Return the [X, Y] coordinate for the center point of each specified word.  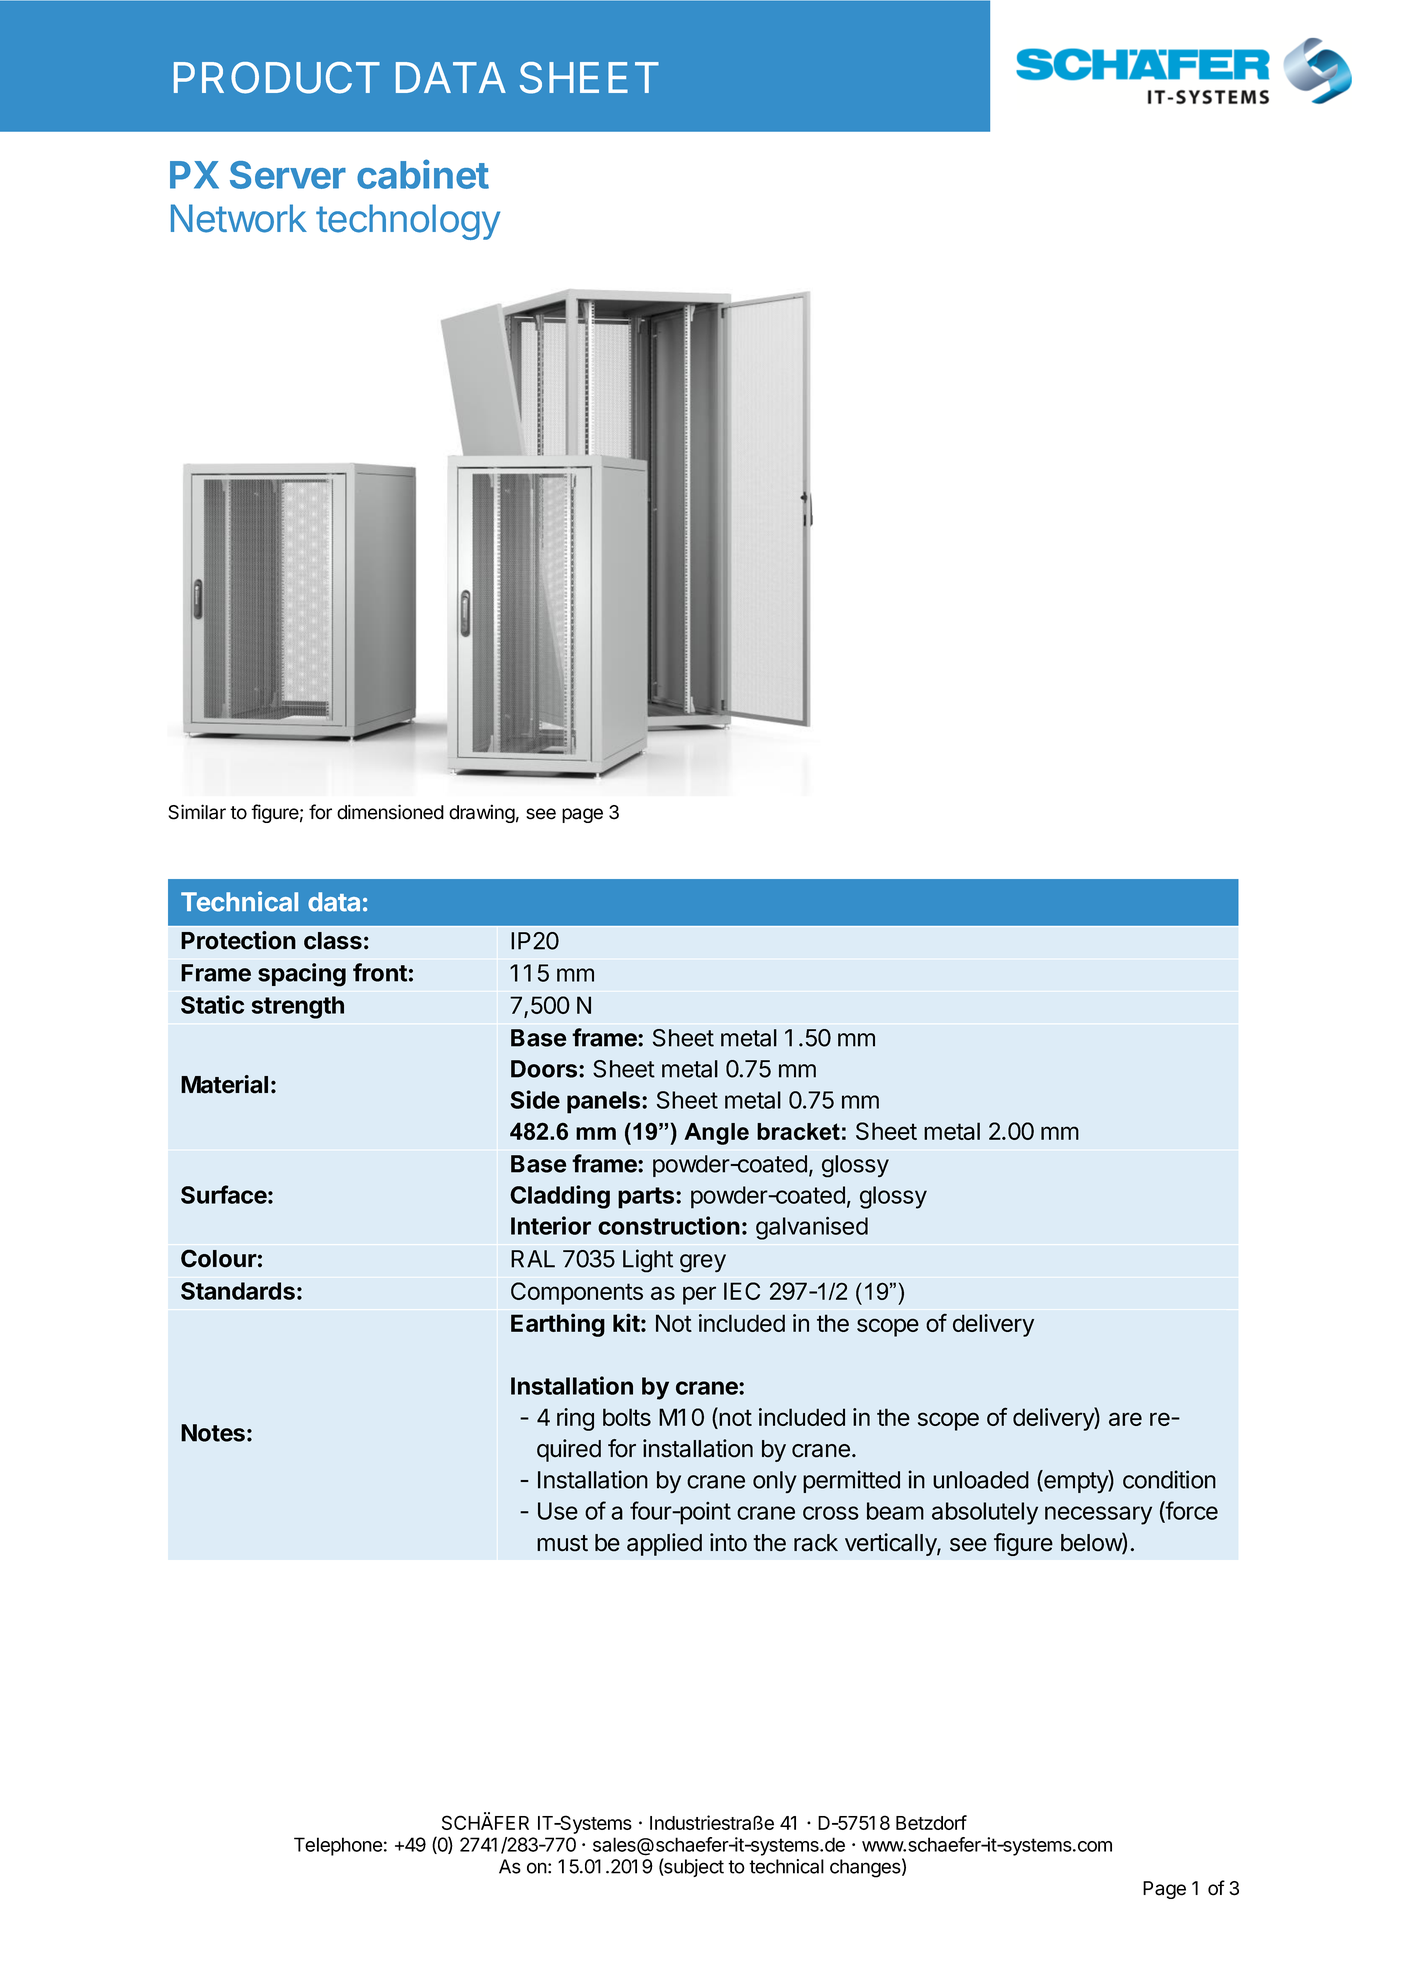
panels [605, 1102]
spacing [302, 975]
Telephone [338, 1846]
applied [664, 1544]
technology [408, 222]
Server [288, 175]
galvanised [812, 1228]
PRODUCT [277, 78]
